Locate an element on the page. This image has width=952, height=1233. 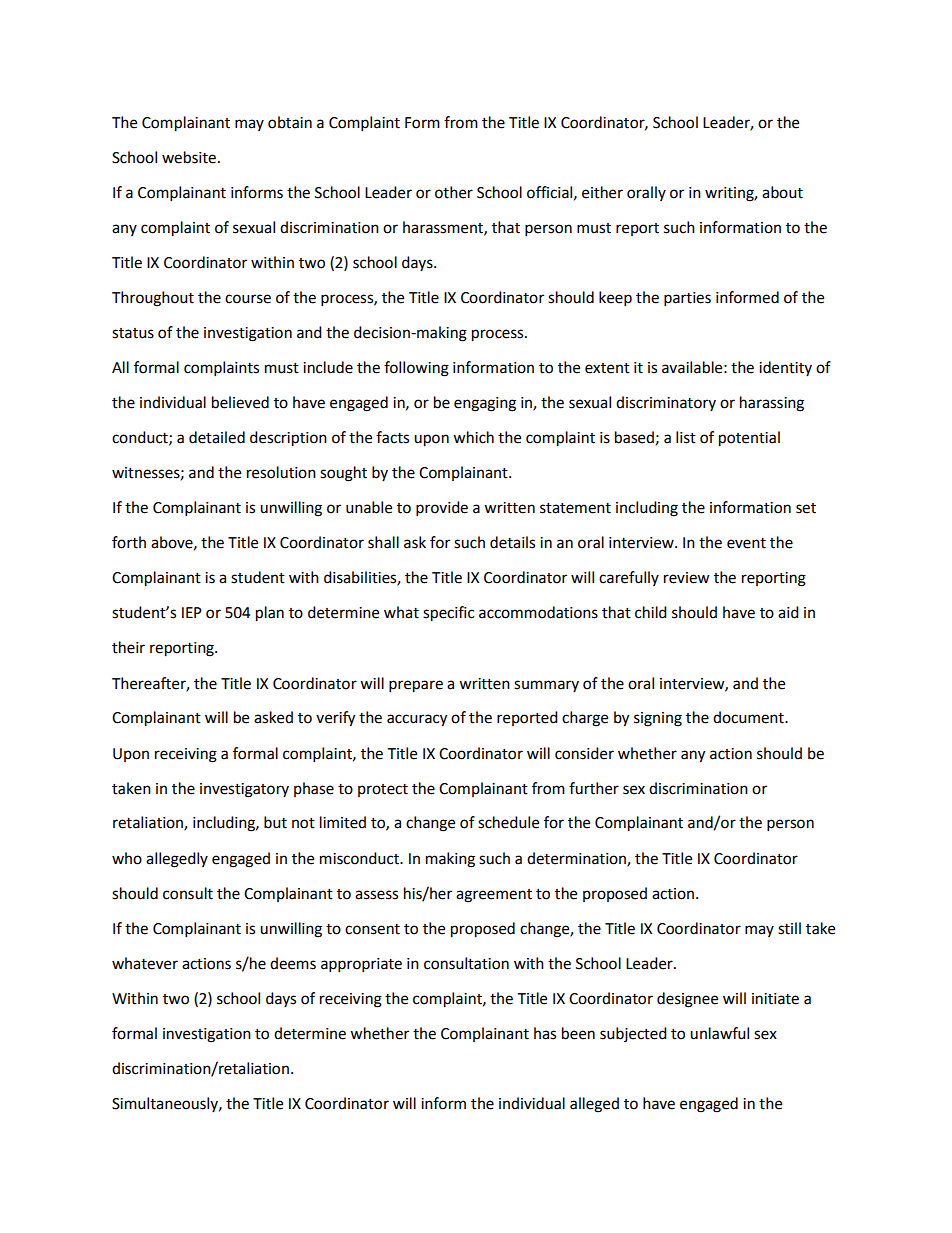
IEP is located at coordinates (192, 612).
